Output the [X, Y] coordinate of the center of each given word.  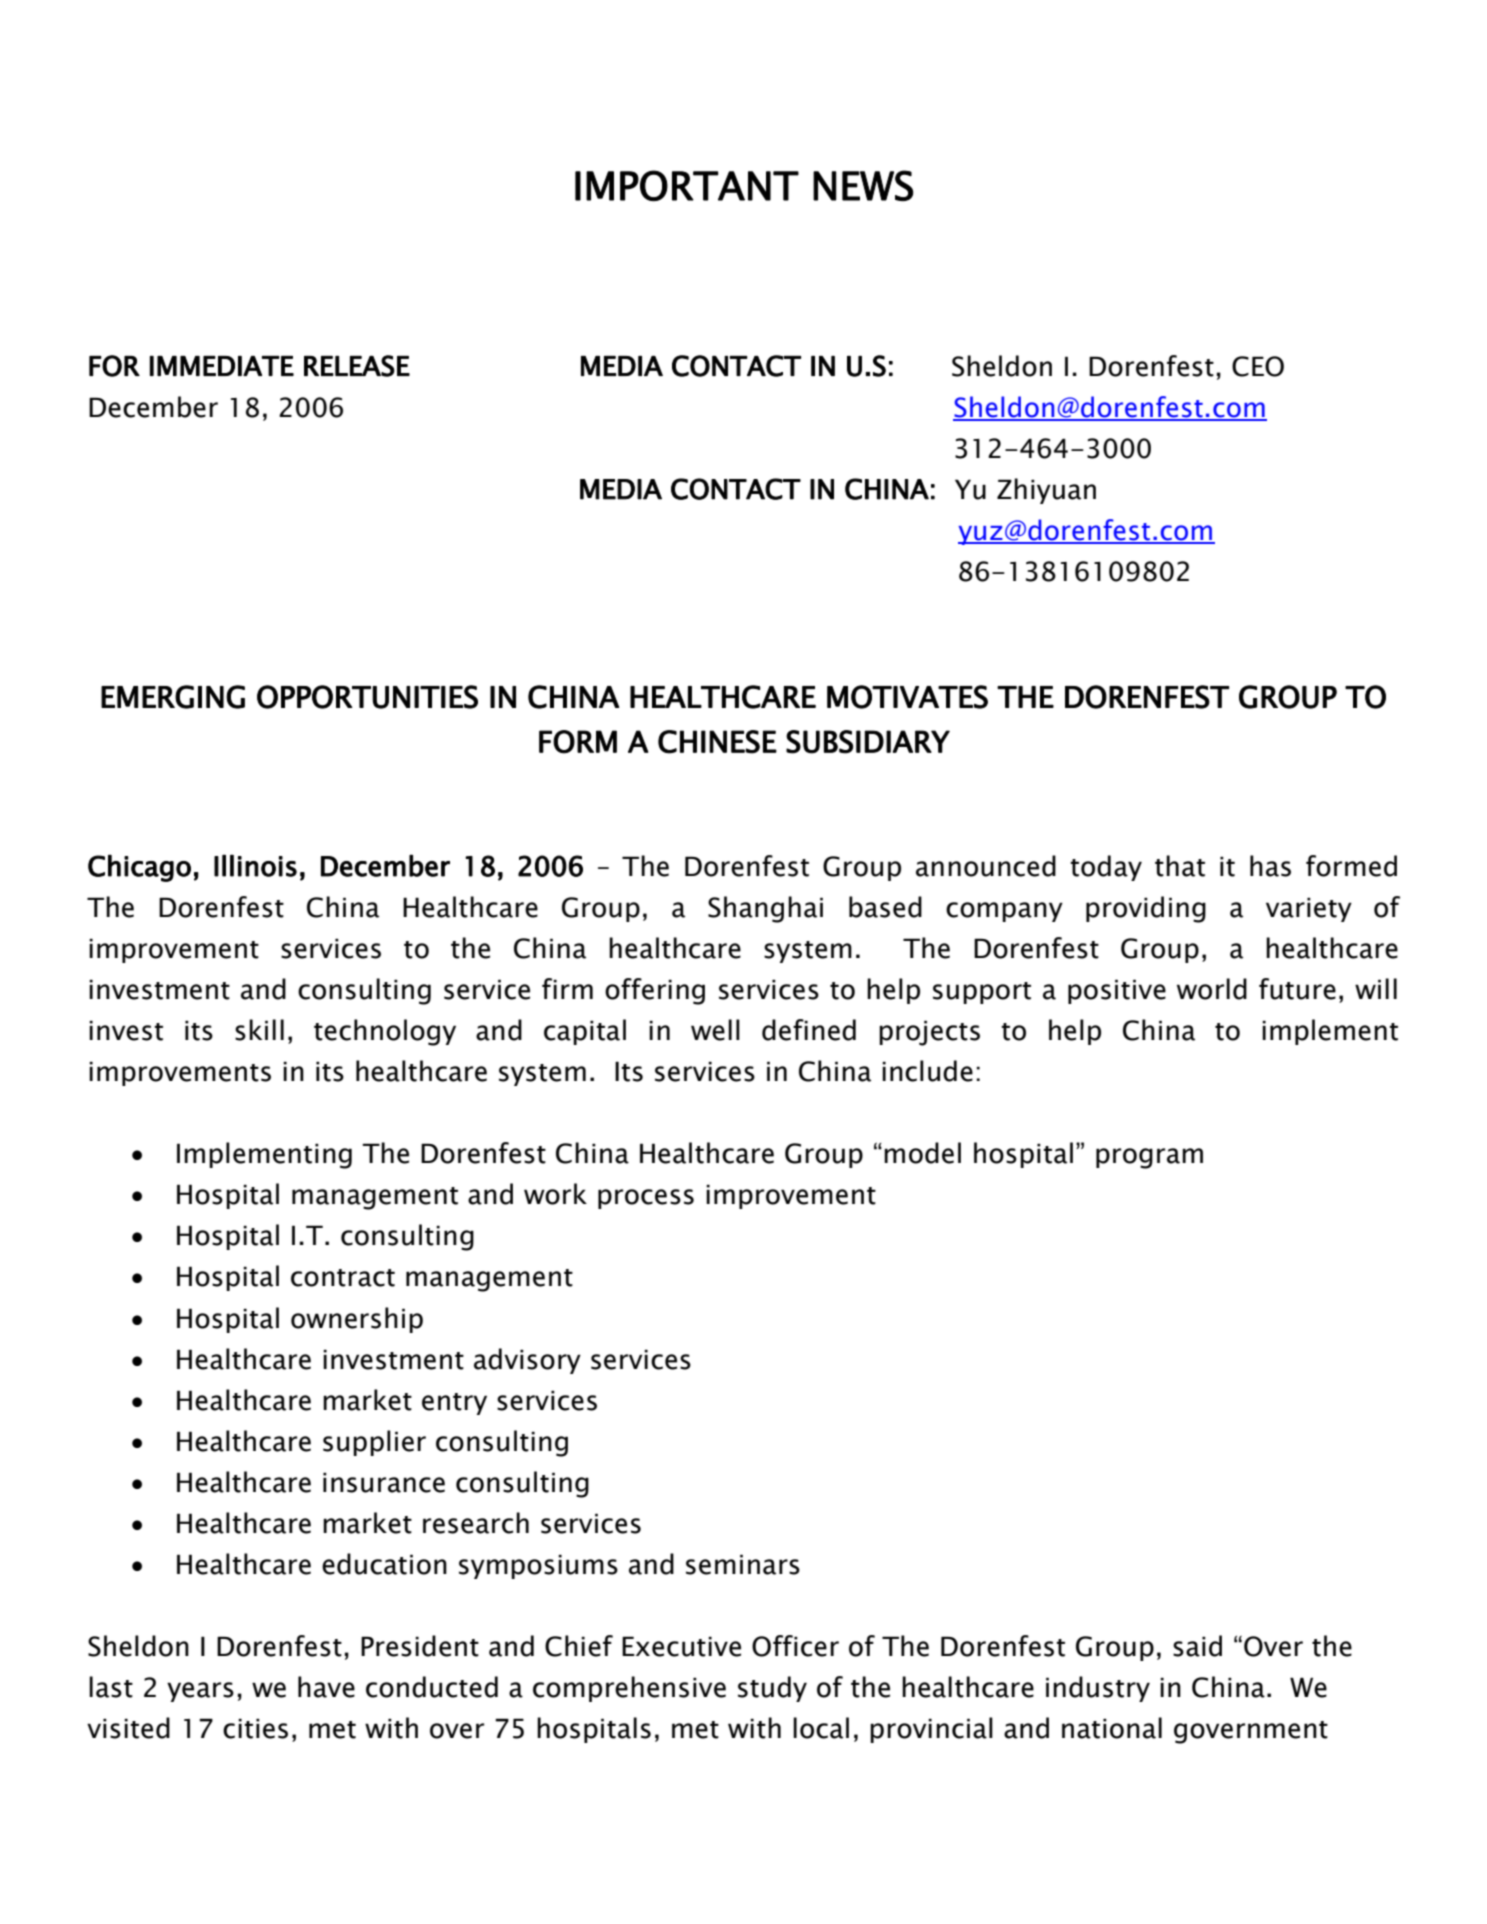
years [200, 1692]
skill [259, 1030]
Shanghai [765, 909]
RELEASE [357, 366]
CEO [1258, 366]
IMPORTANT [687, 185]
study [772, 1689]
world [1212, 989]
